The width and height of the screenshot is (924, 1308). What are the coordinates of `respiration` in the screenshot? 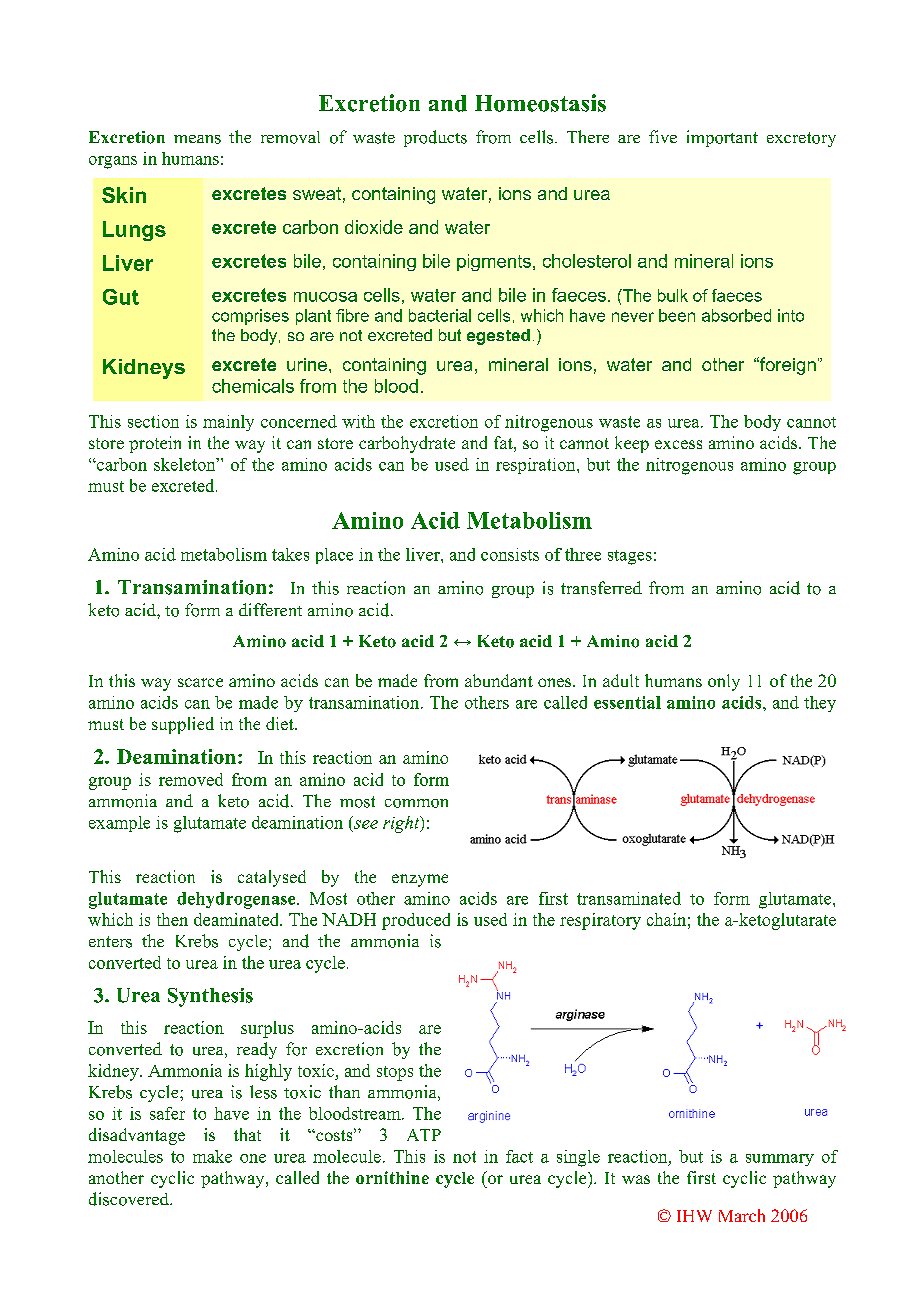 It's located at (537, 466).
